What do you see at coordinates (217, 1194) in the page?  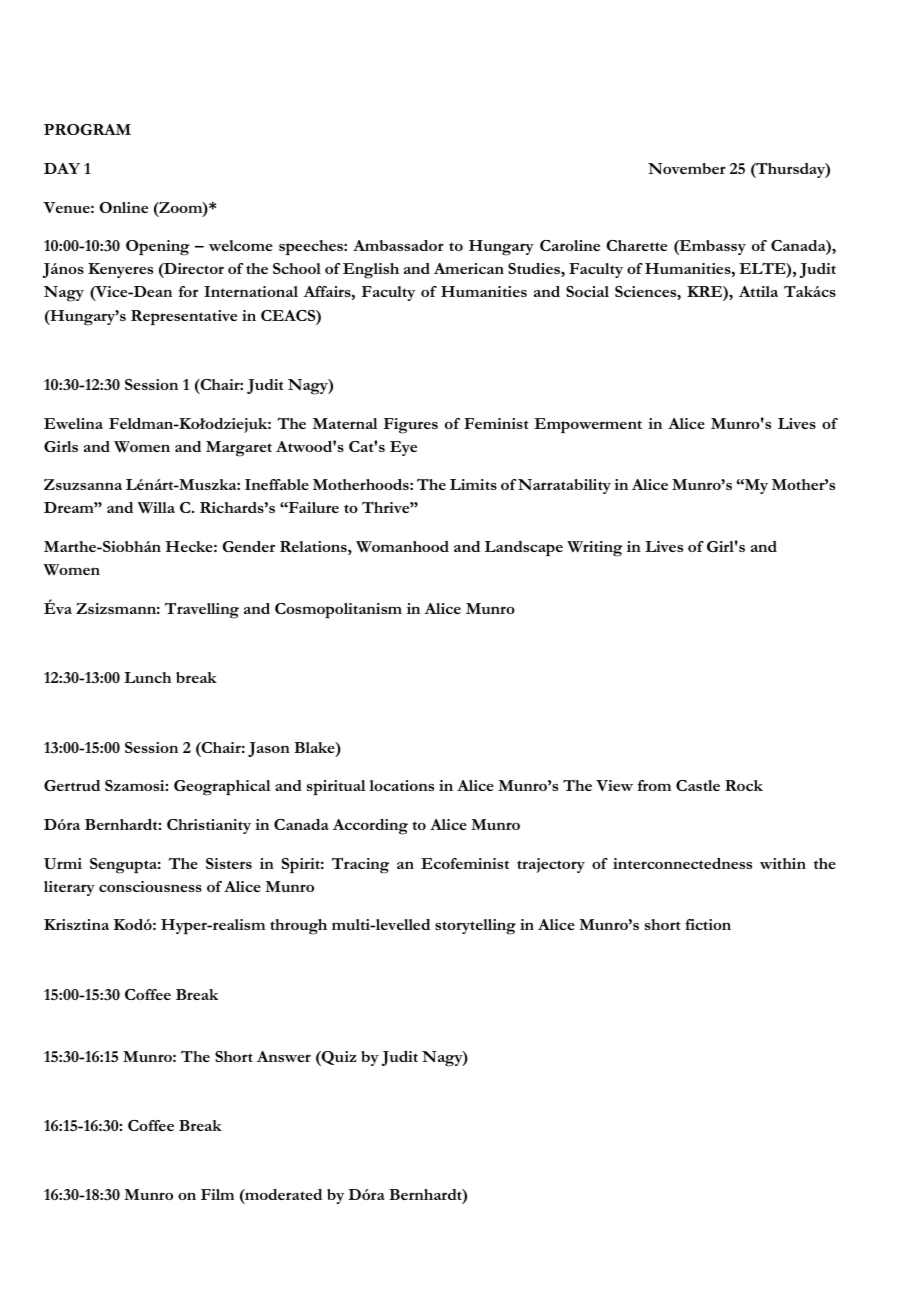 I see `Film` at bounding box center [217, 1194].
